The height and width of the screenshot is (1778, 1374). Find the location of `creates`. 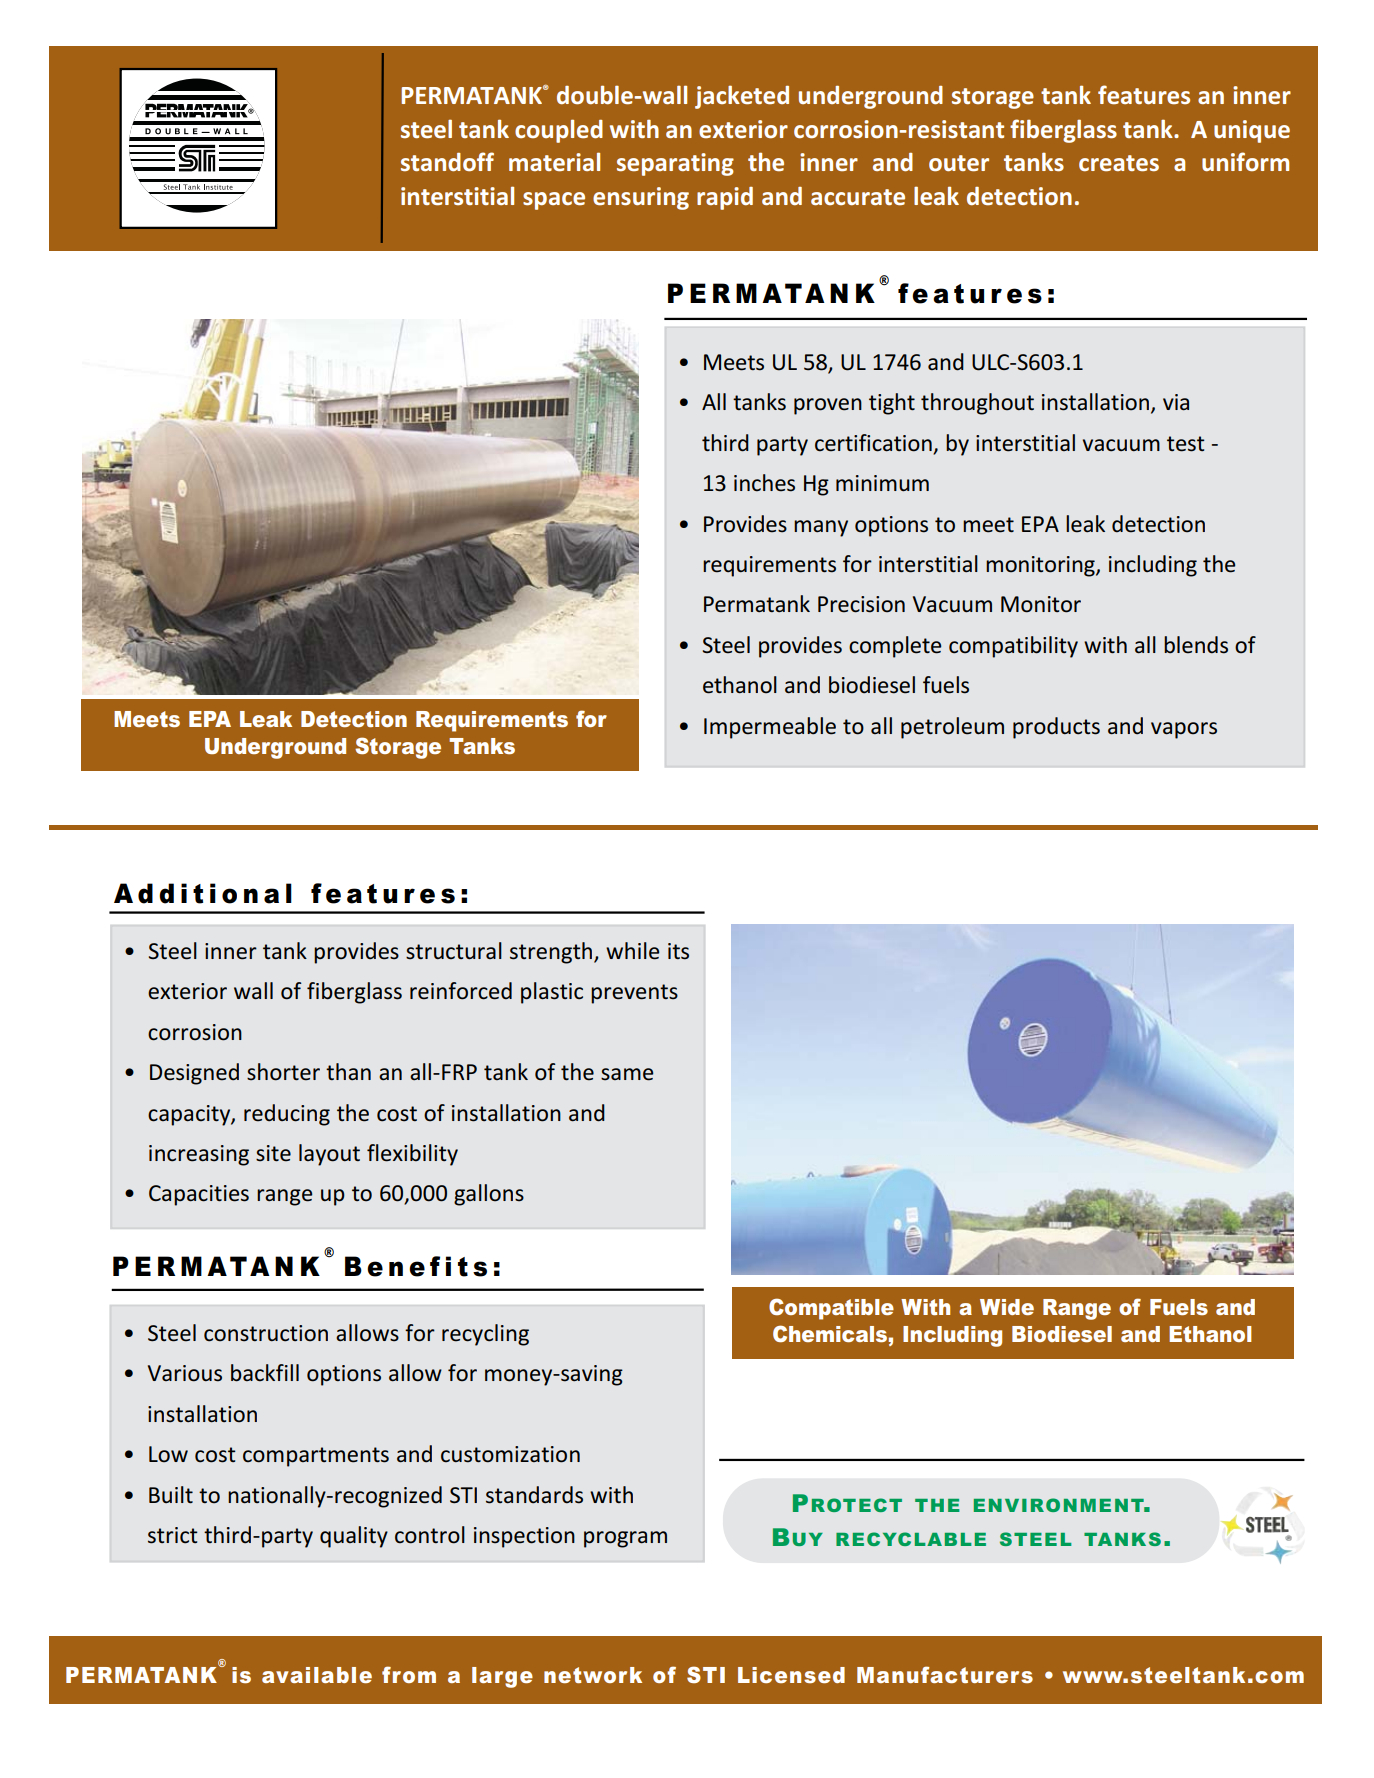

creates is located at coordinates (1119, 163).
